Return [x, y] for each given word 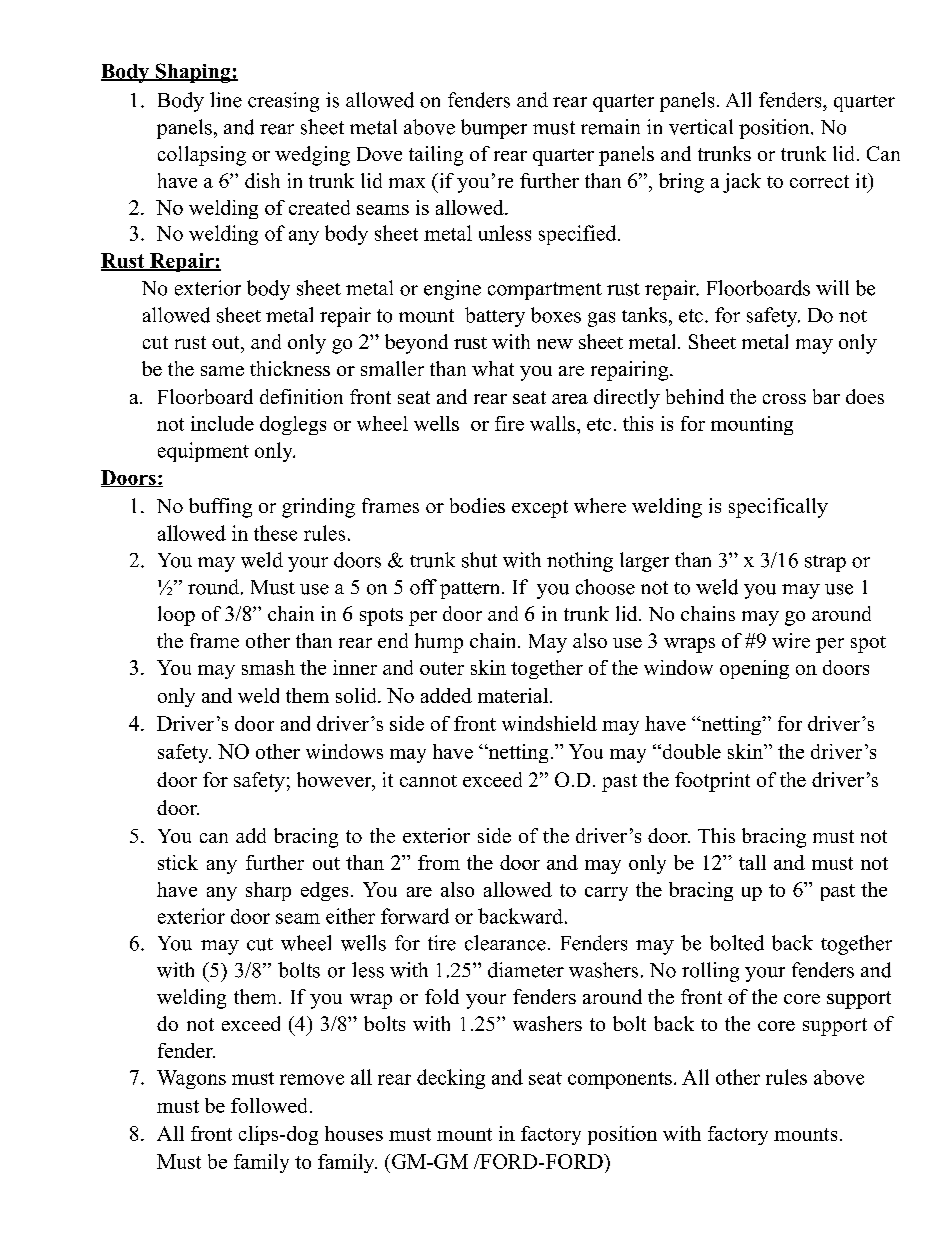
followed [269, 1105]
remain [610, 127]
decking [451, 1079]
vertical [701, 127]
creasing [283, 102]
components [620, 1080]
